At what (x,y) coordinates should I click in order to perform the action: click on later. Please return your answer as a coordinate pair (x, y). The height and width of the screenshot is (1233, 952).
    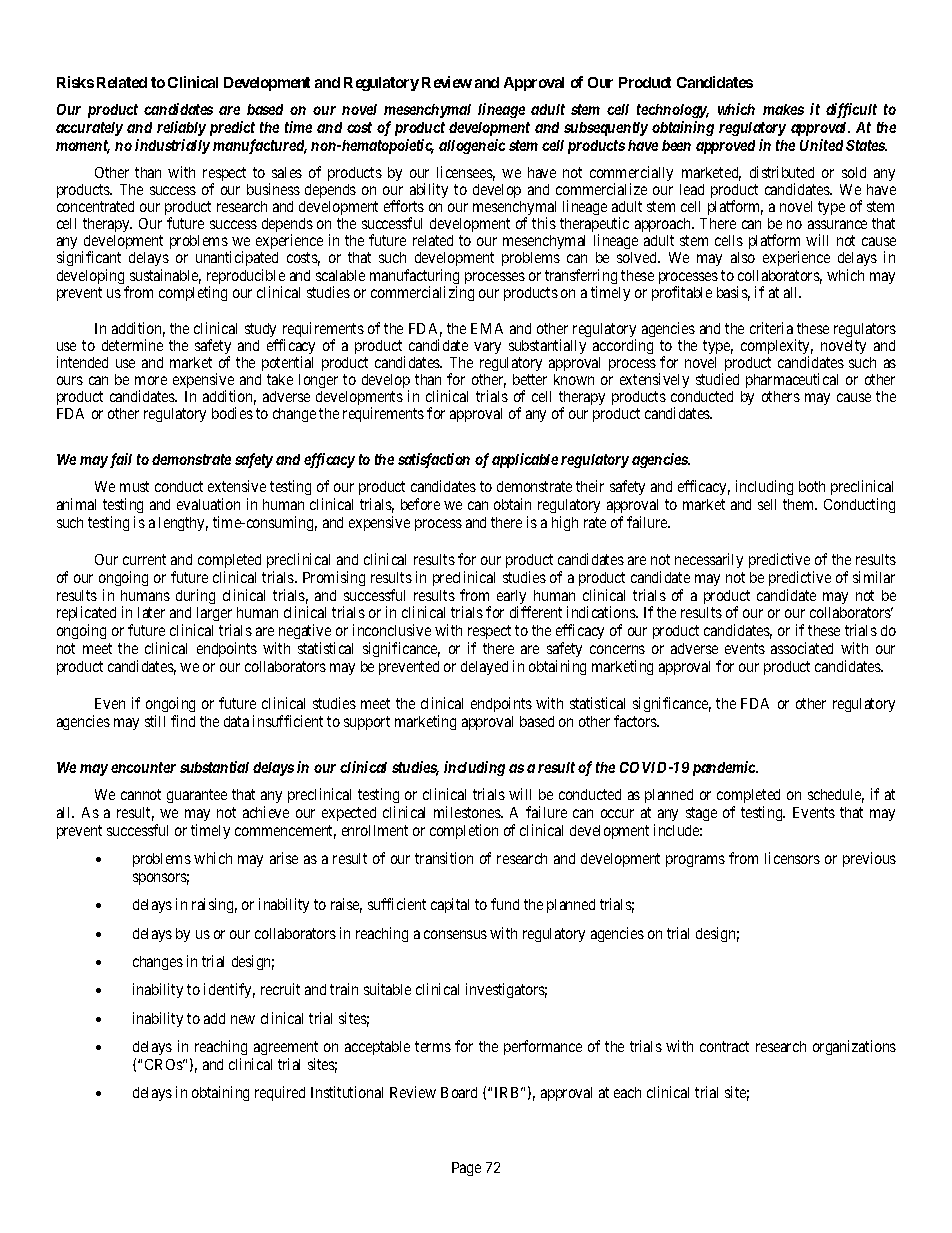
    Looking at the image, I should click on (151, 612).
